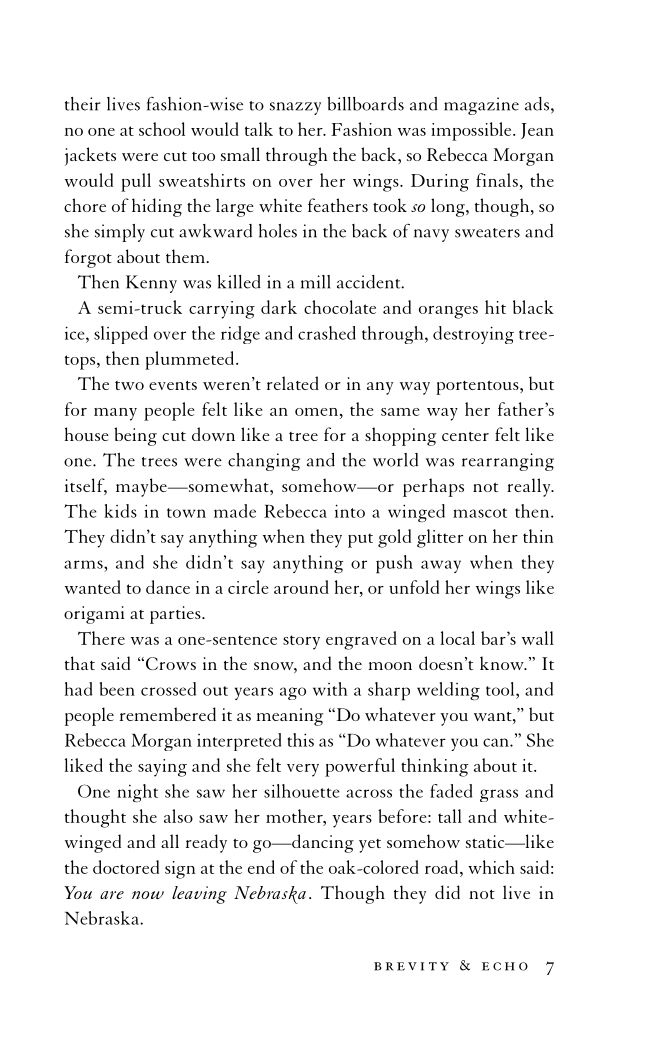 This image has height=1047, width=654. Describe the element at coordinates (162, 129) in the image. I see `school` at that location.
